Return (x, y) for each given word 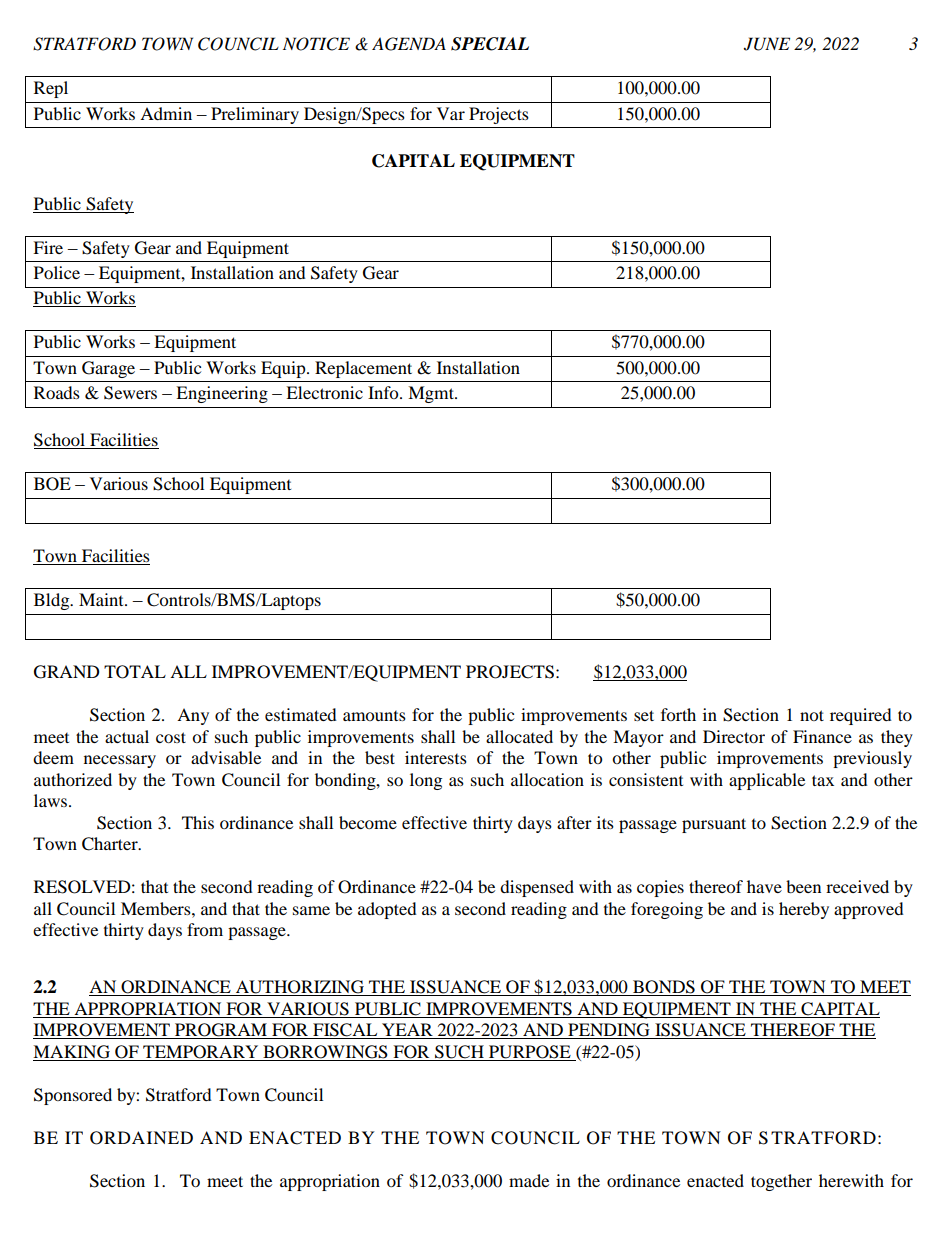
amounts (374, 716)
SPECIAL (490, 44)
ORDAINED (141, 1138)
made (529, 1180)
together (781, 1182)
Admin (166, 113)
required (861, 716)
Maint (102, 599)
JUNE (767, 44)
